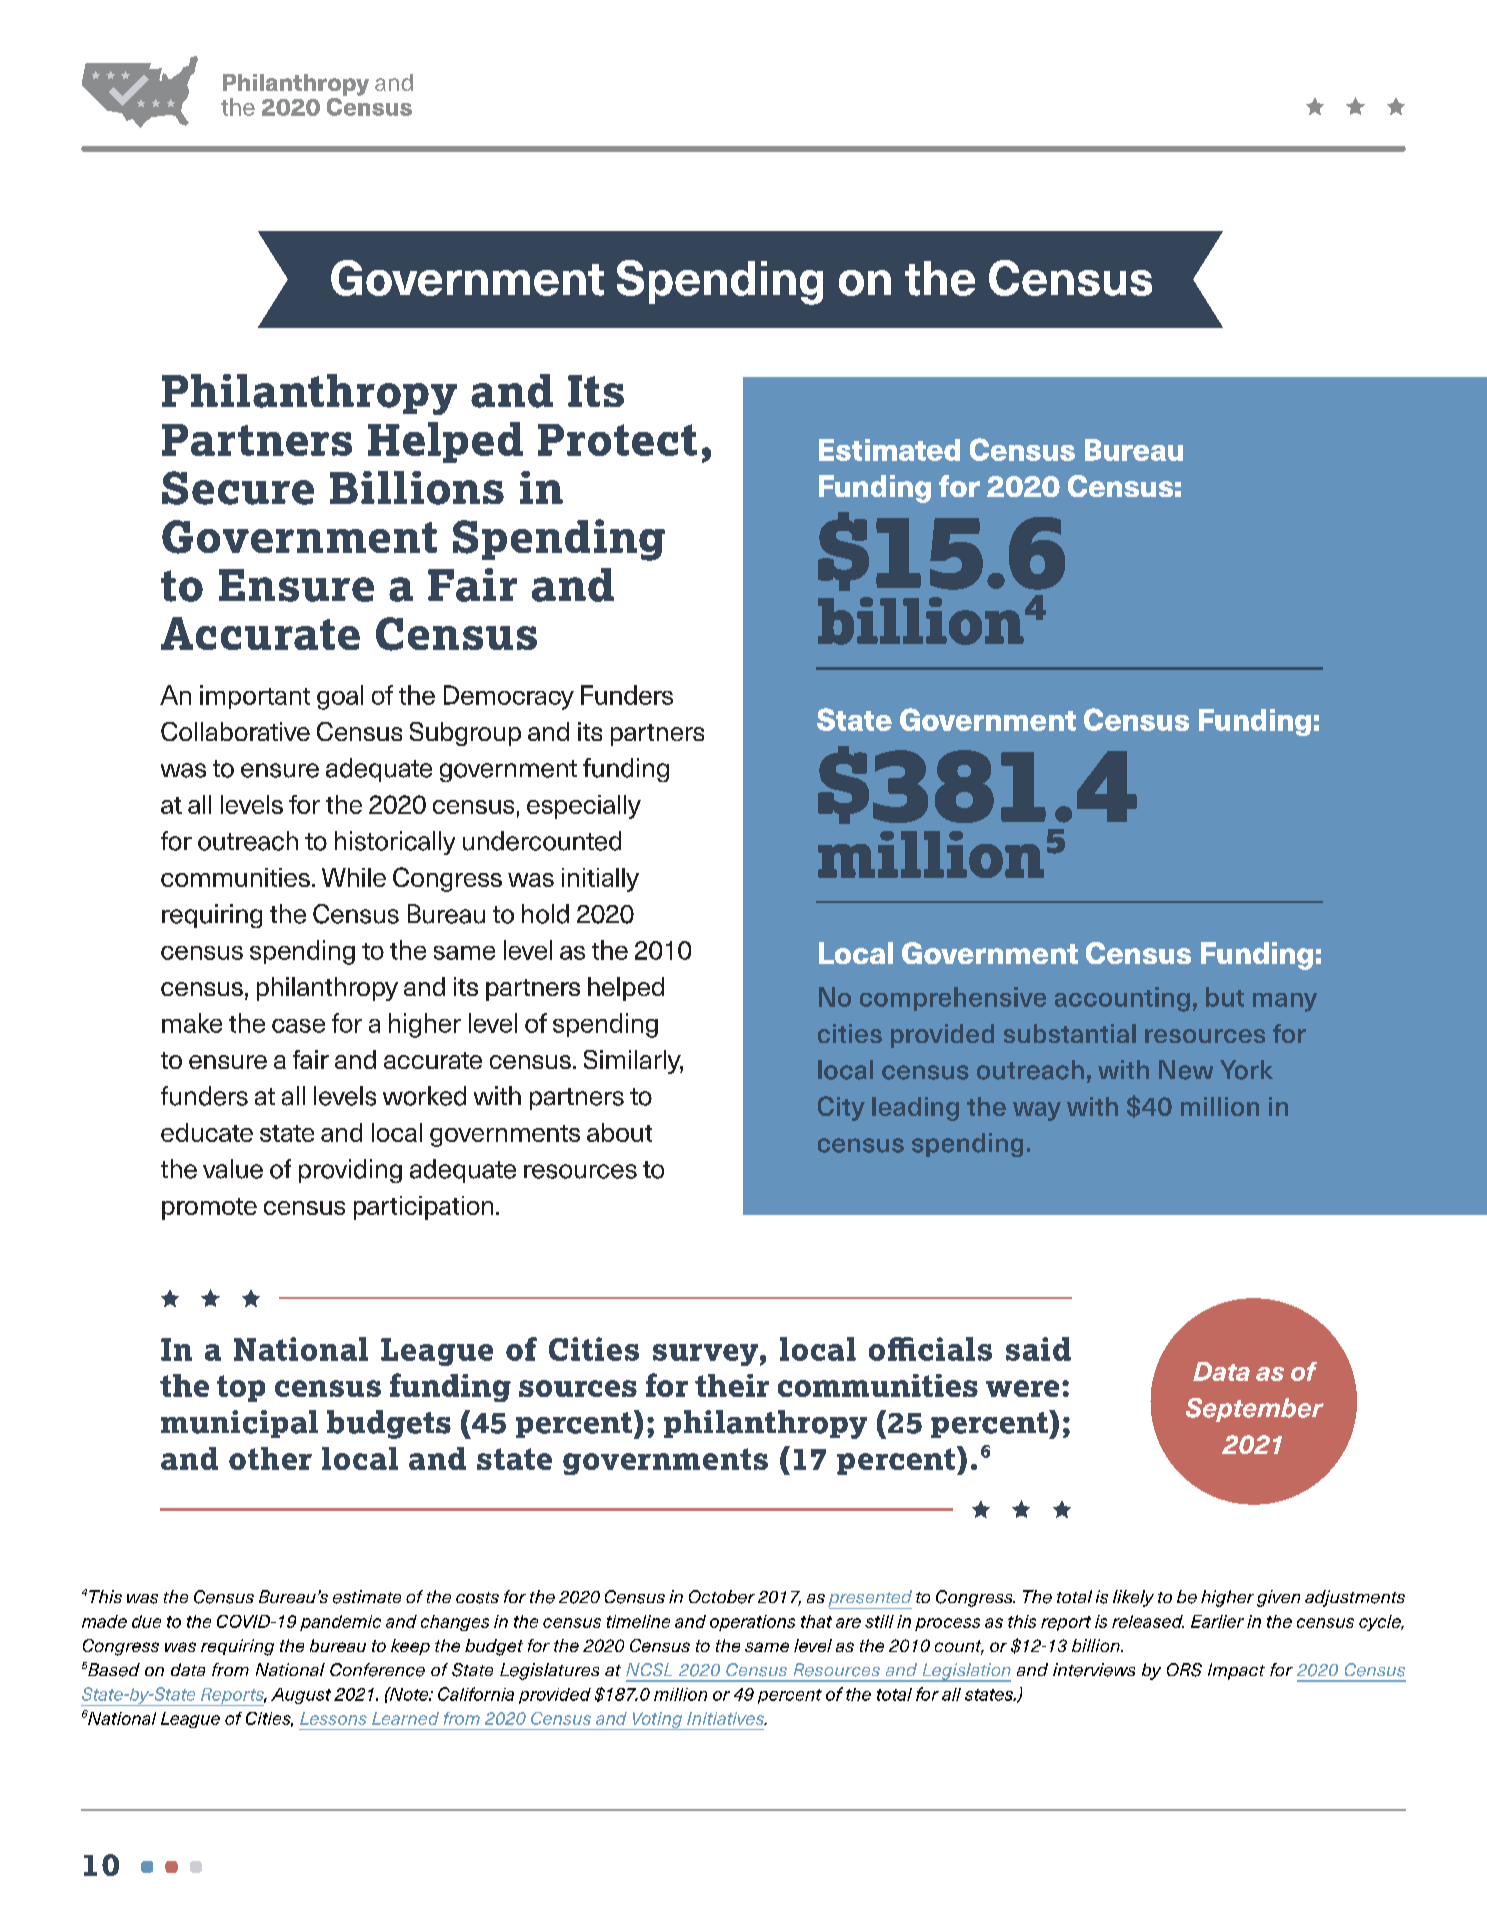 Image resolution: width=1487 pixels, height=1924 pixels. What do you see at coordinates (1246, 1070) in the document?
I see `York` at bounding box center [1246, 1070].
